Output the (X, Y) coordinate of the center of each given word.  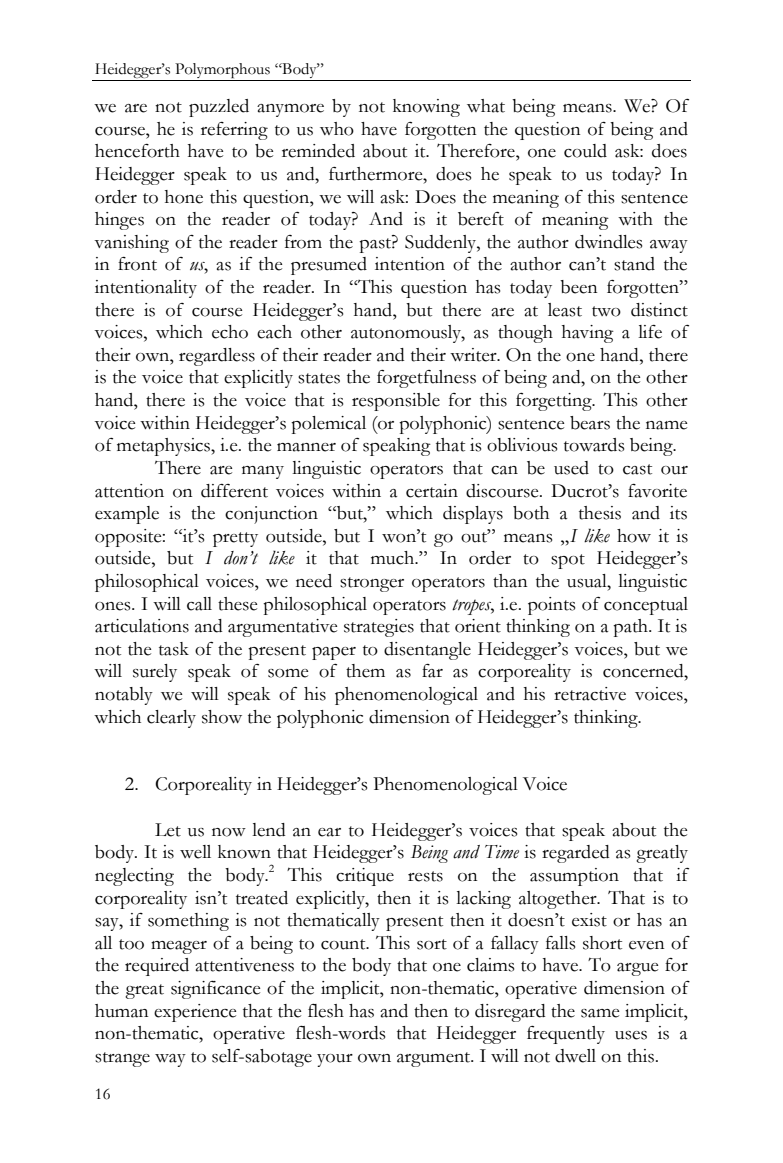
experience (195, 1013)
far (432, 671)
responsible (396, 402)
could (585, 151)
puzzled (219, 108)
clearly (171, 719)
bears (590, 423)
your (335, 1060)
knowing (426, 108)
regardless (217, 357)
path (631, 628)
